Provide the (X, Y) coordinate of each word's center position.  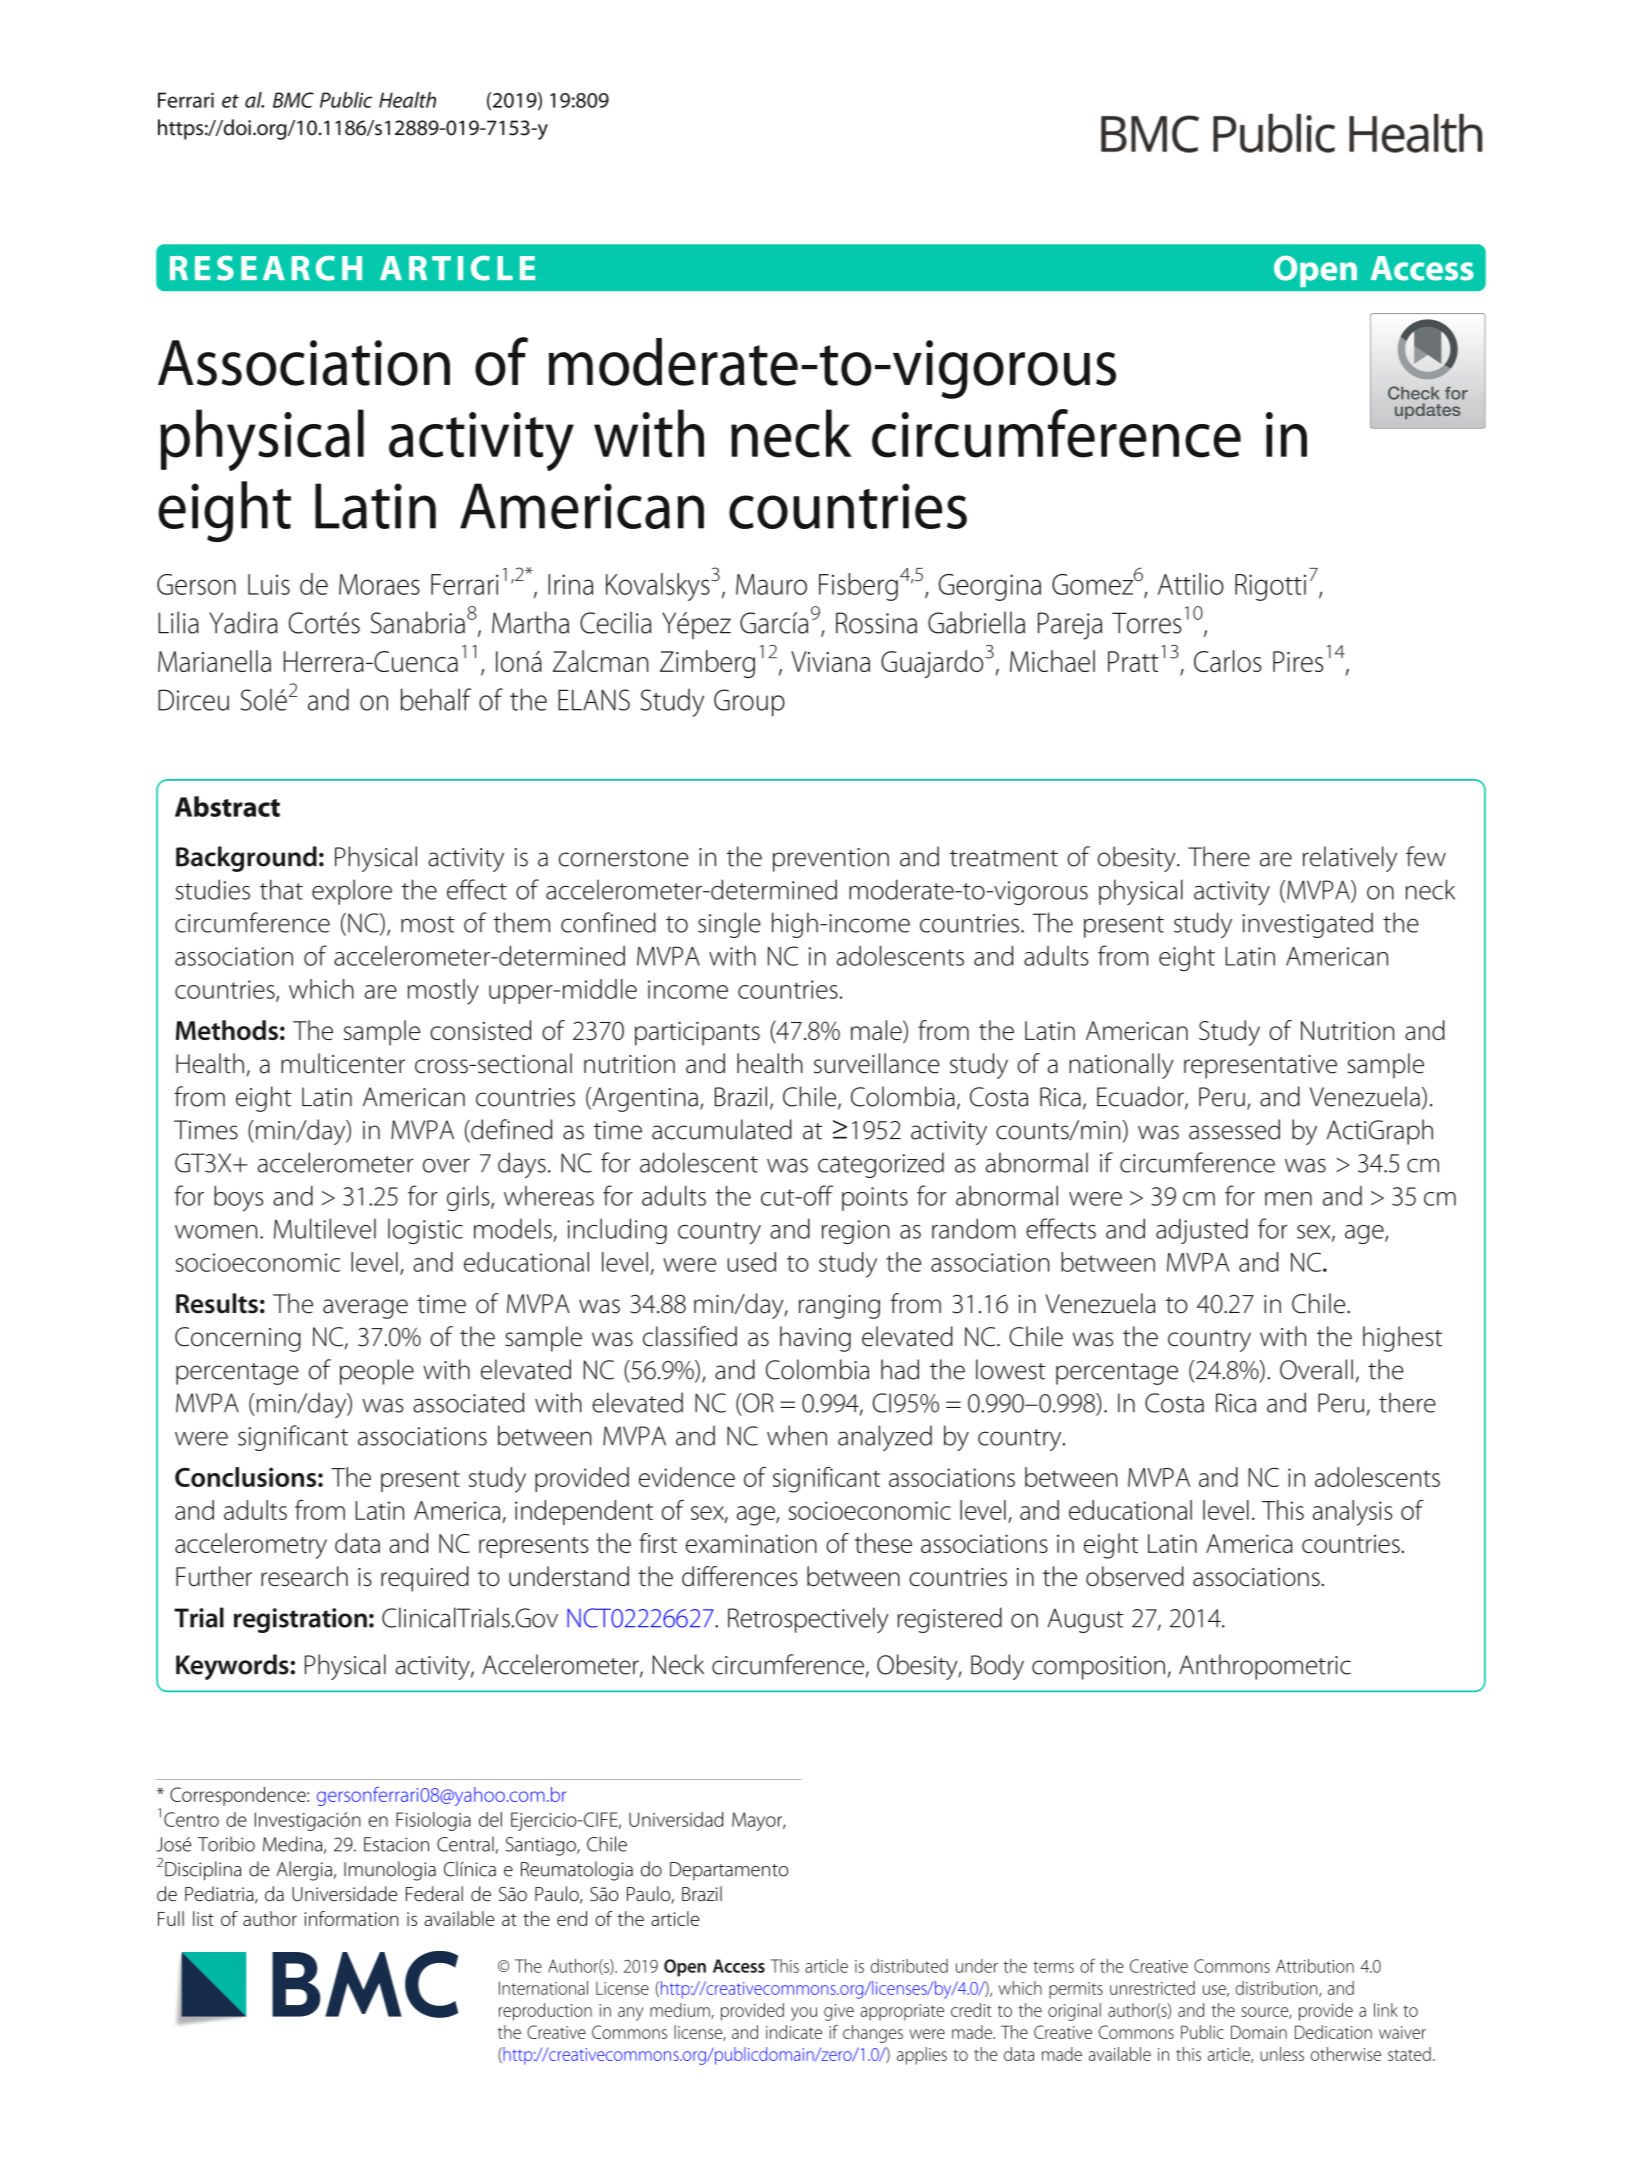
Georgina (990, 587)
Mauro (771, 584)
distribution (1278, 1989)
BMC (293, 100)
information (351, 1918)
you (804, 2014)
